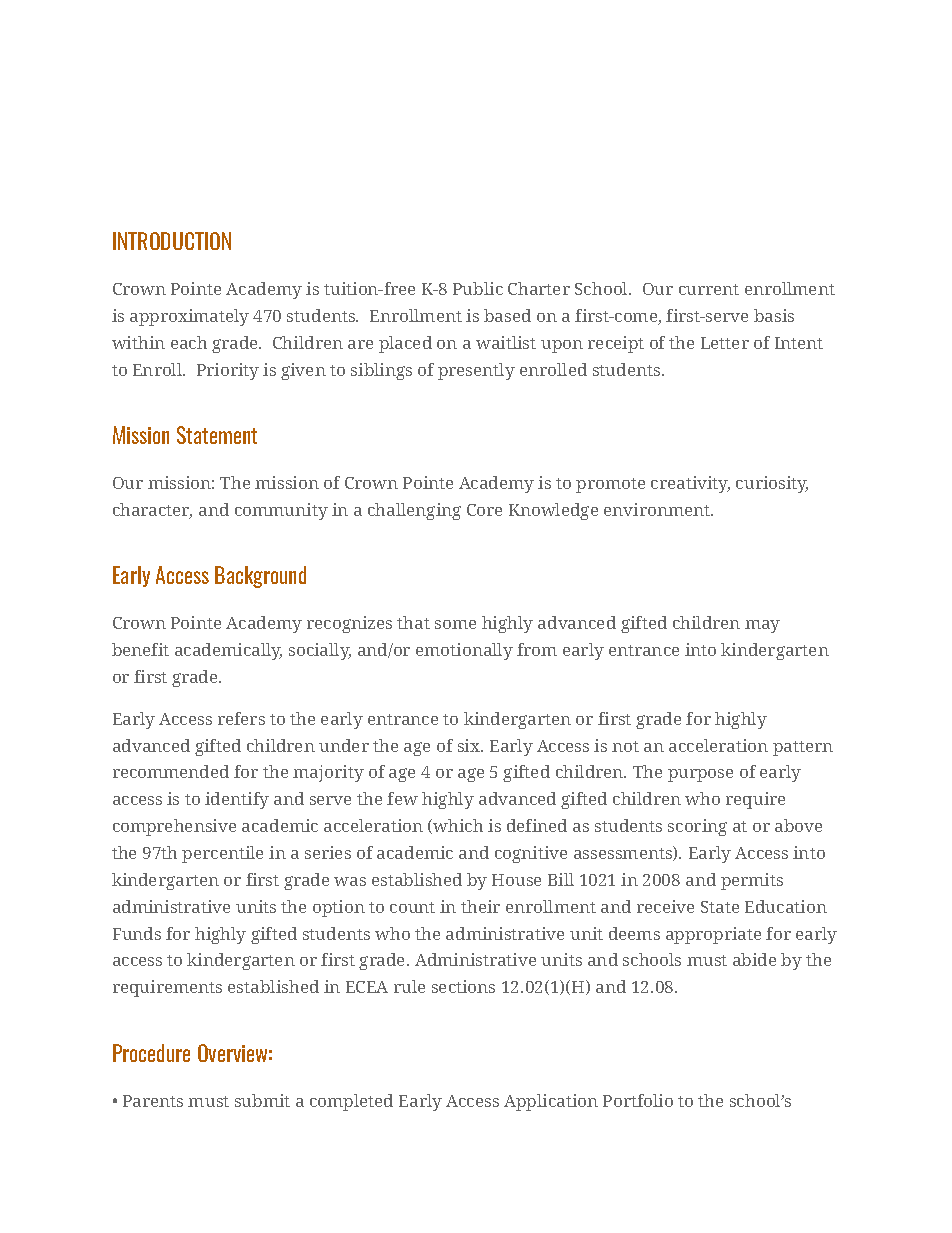  Describe the element at coordinates (762, 626) in the image. I see `may` at that location.
